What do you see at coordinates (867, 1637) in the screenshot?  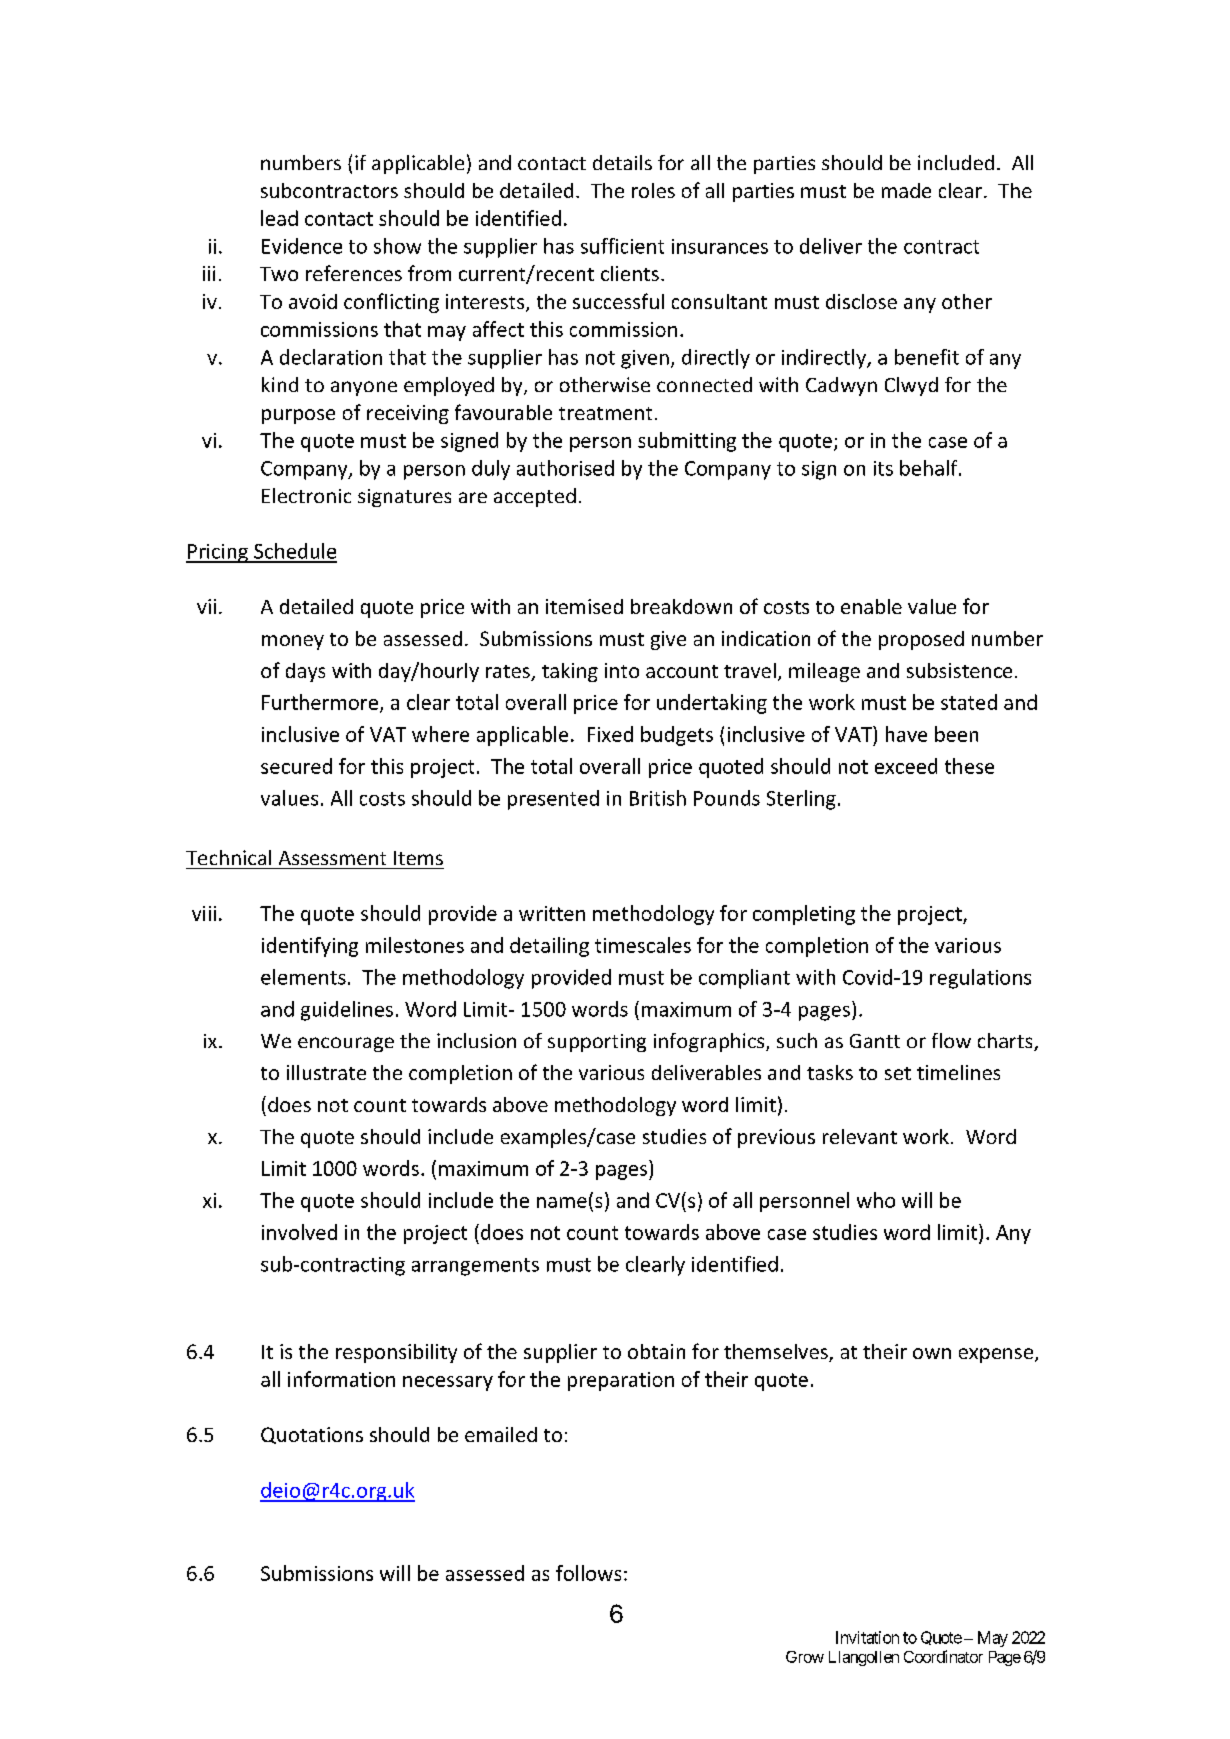 I see `Invitation` at bounding box center [867, 1637].
